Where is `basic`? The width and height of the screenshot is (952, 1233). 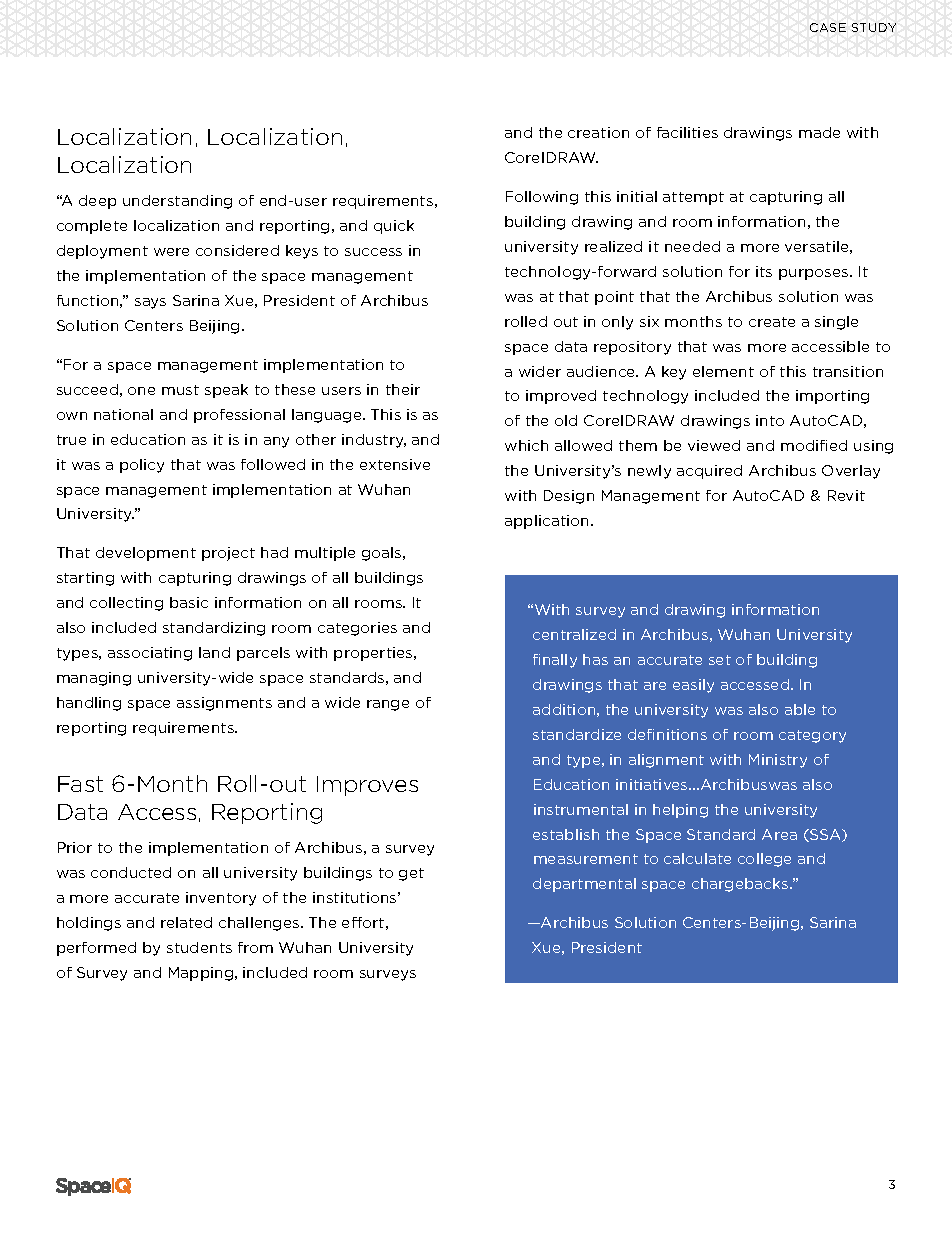 basic is located at coordinates (189, 602).
